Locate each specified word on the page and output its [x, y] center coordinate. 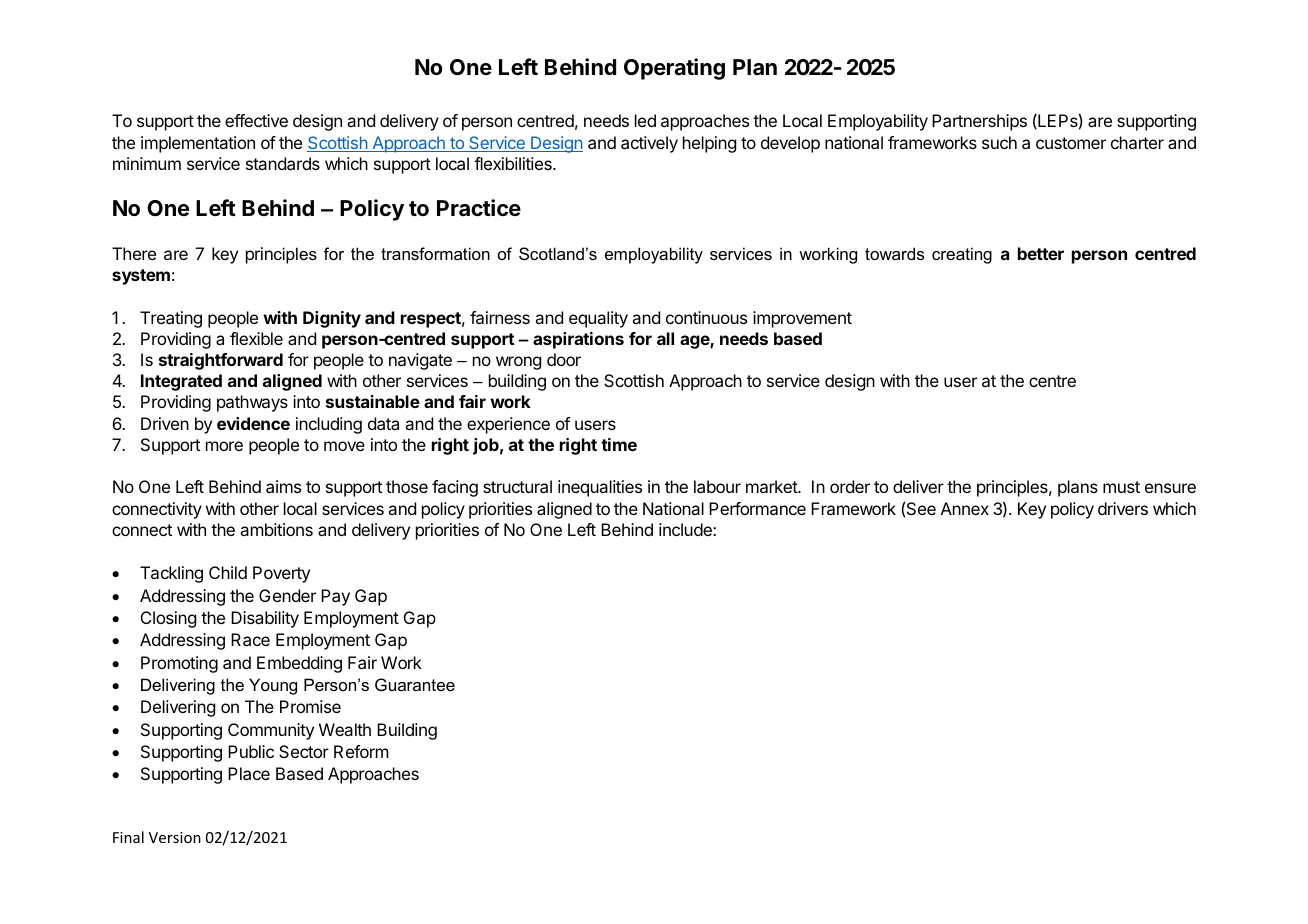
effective [256, 120]
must [1121, 487]
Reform [361, 751]
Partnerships [979, 122]
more [224, 446]
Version [175, 837]
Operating [674, 69]
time [619, 444]
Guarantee [415, 684]
